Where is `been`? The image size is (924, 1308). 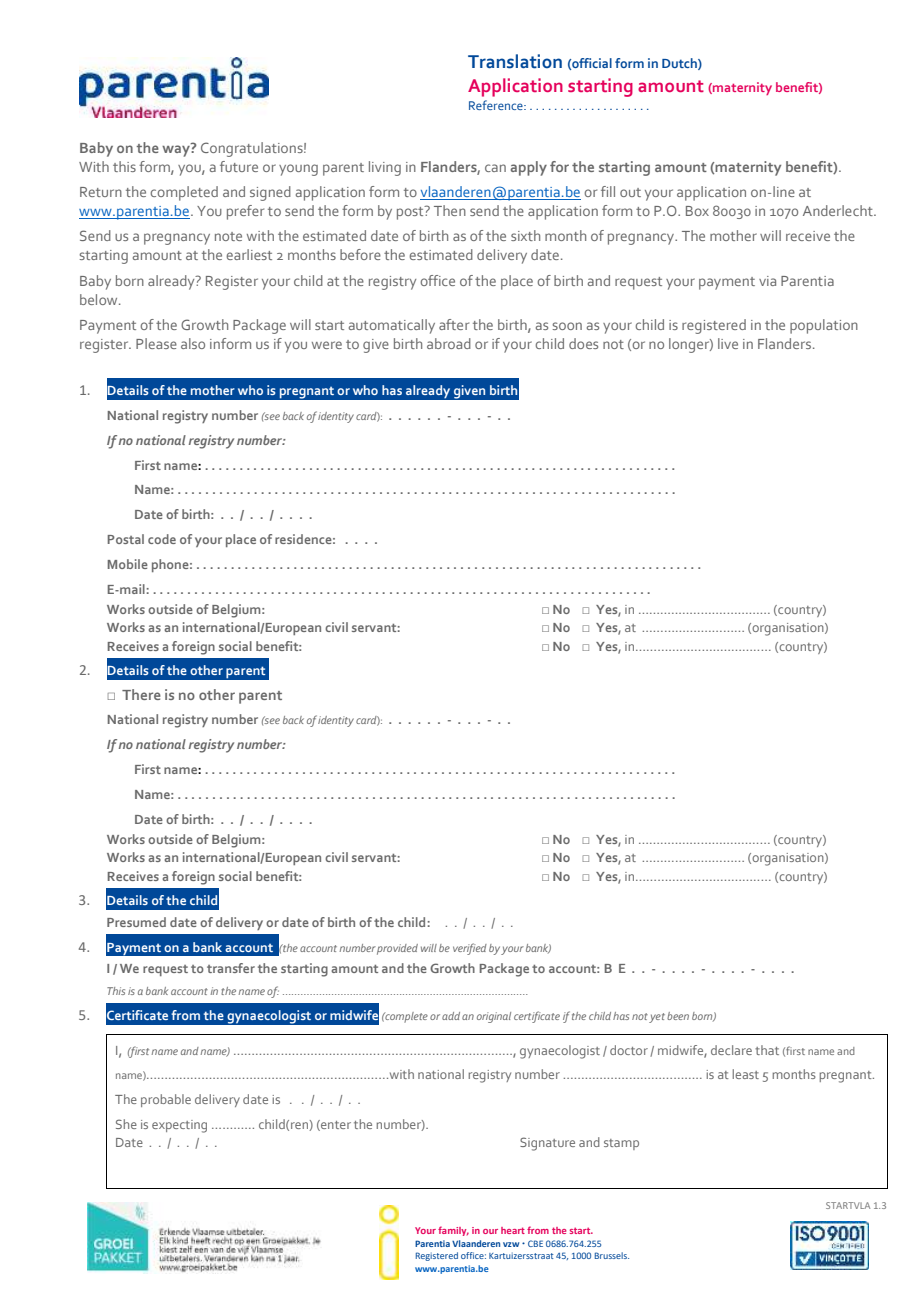 been is located at coordinates (678, 1016).
